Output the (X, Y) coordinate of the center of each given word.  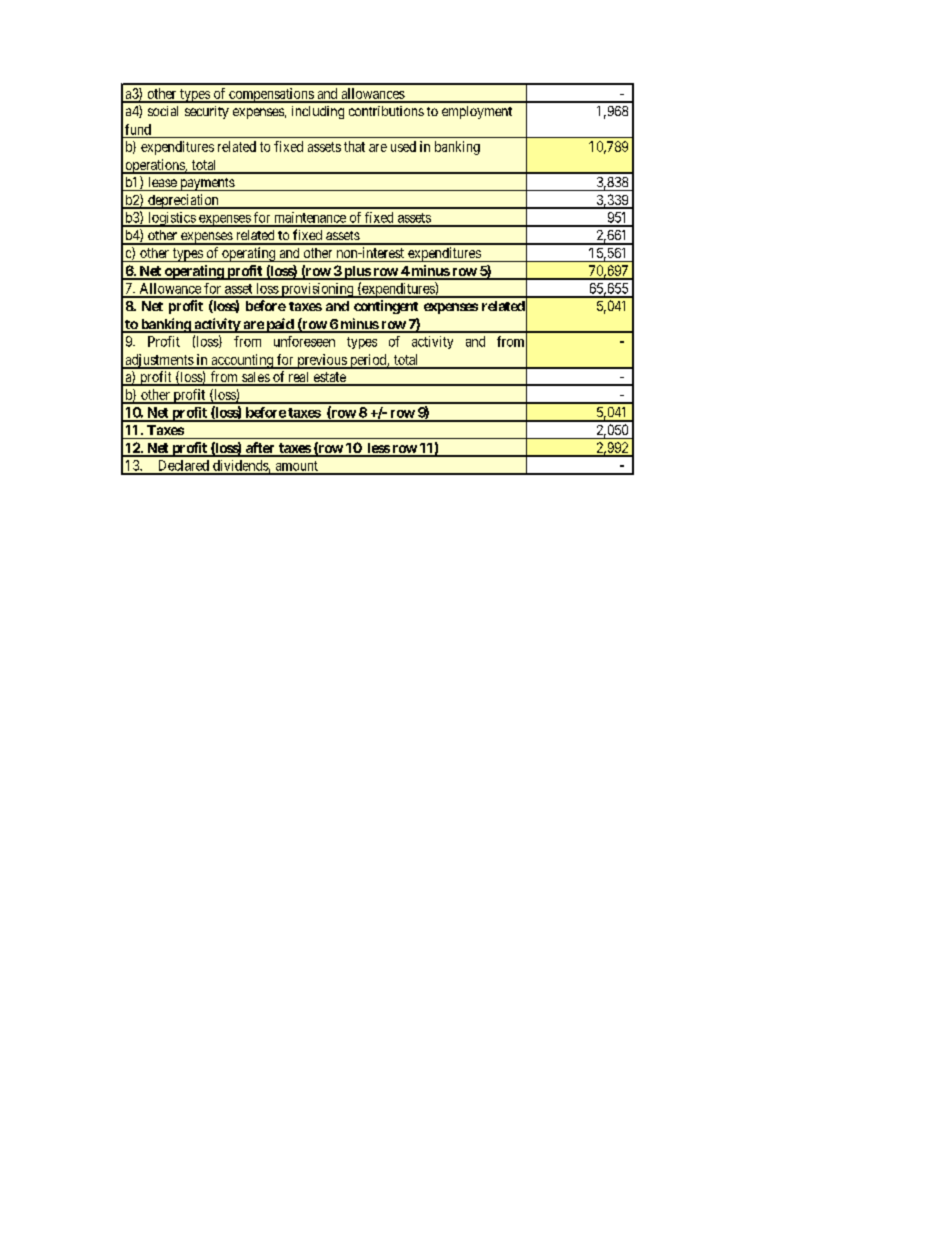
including (318, 112)
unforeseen (304, 341)
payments (207, 184)
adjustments (159, 361)
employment (477, 112)
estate (329, 378)
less (378, 449)
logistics (171, 219)
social (163, 111)
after (260, 449)
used (403, 146)
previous (321, 361)
